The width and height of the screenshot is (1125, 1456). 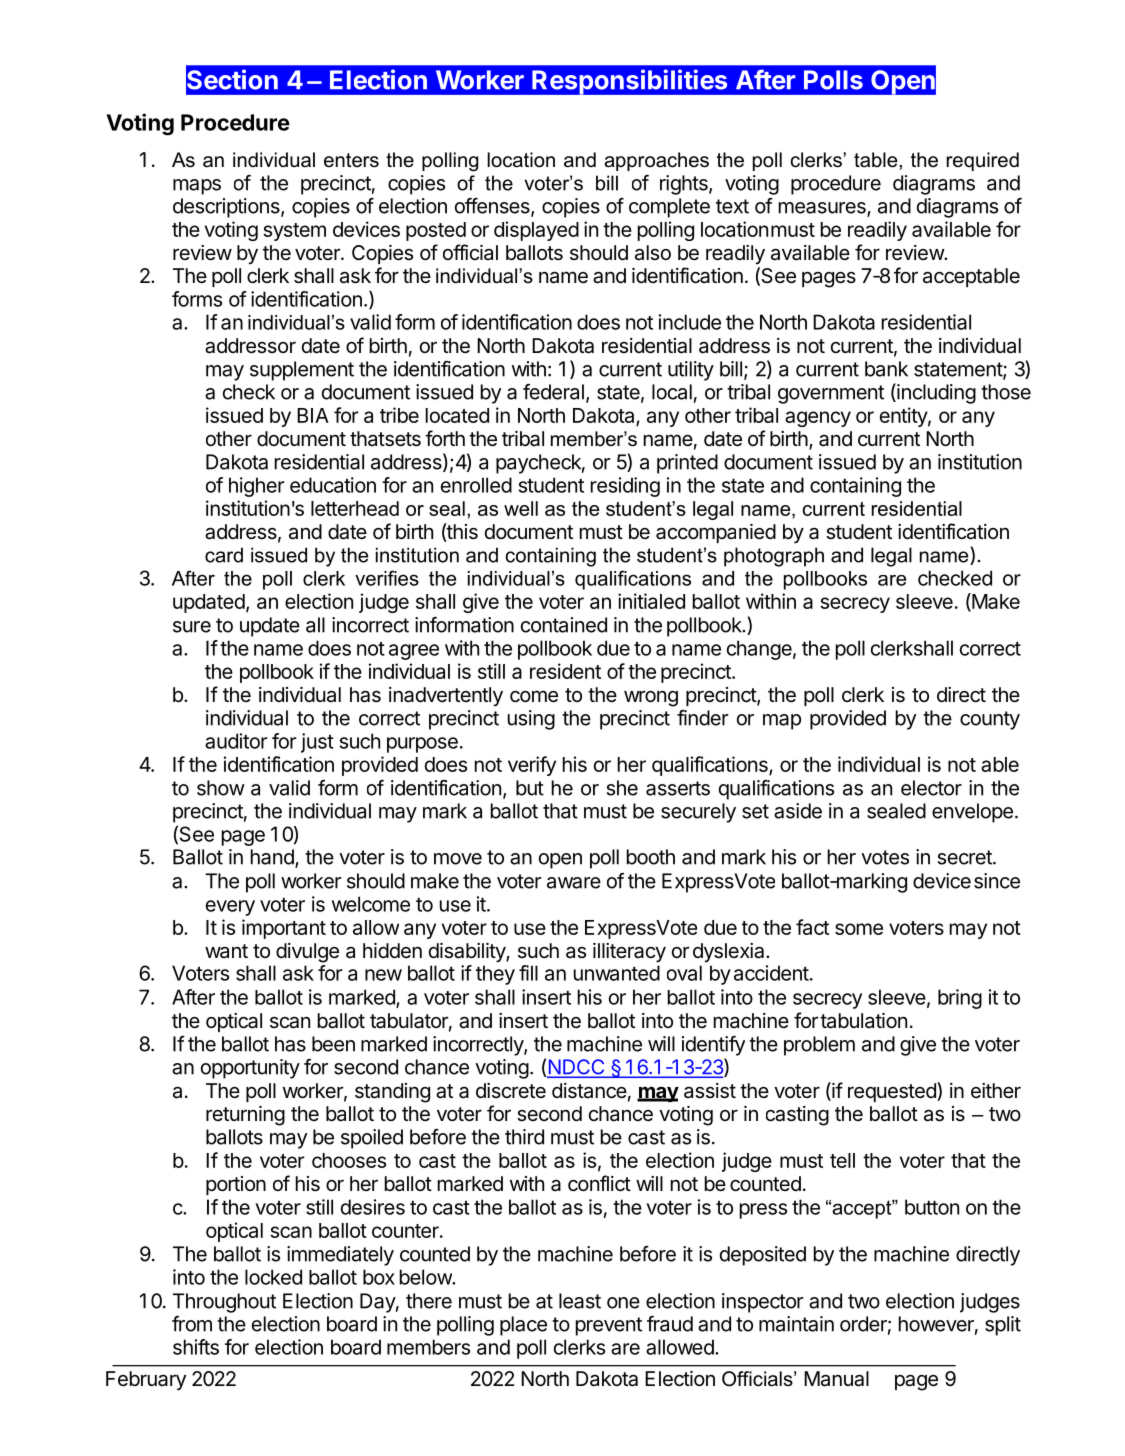 I want to click on residing, so click(x=625, y=487).
